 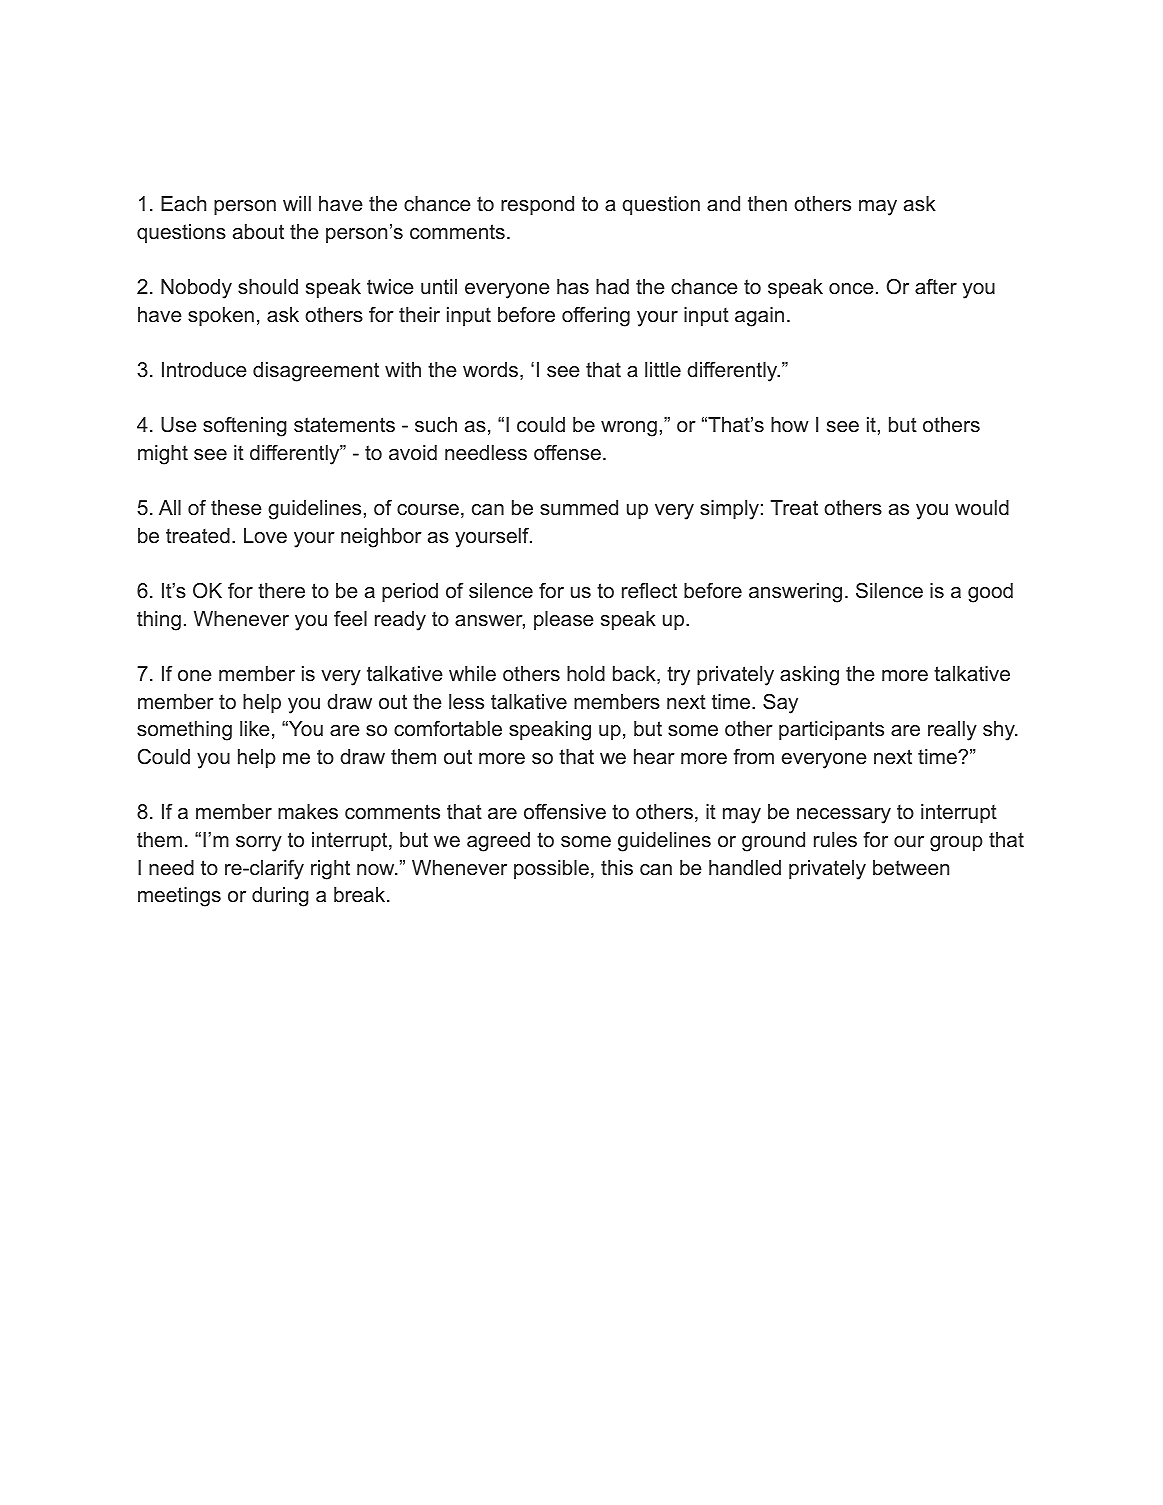 What do you see at coordinates (255, 729) in the image?
I see `like` at bounding box center [255, 729].
